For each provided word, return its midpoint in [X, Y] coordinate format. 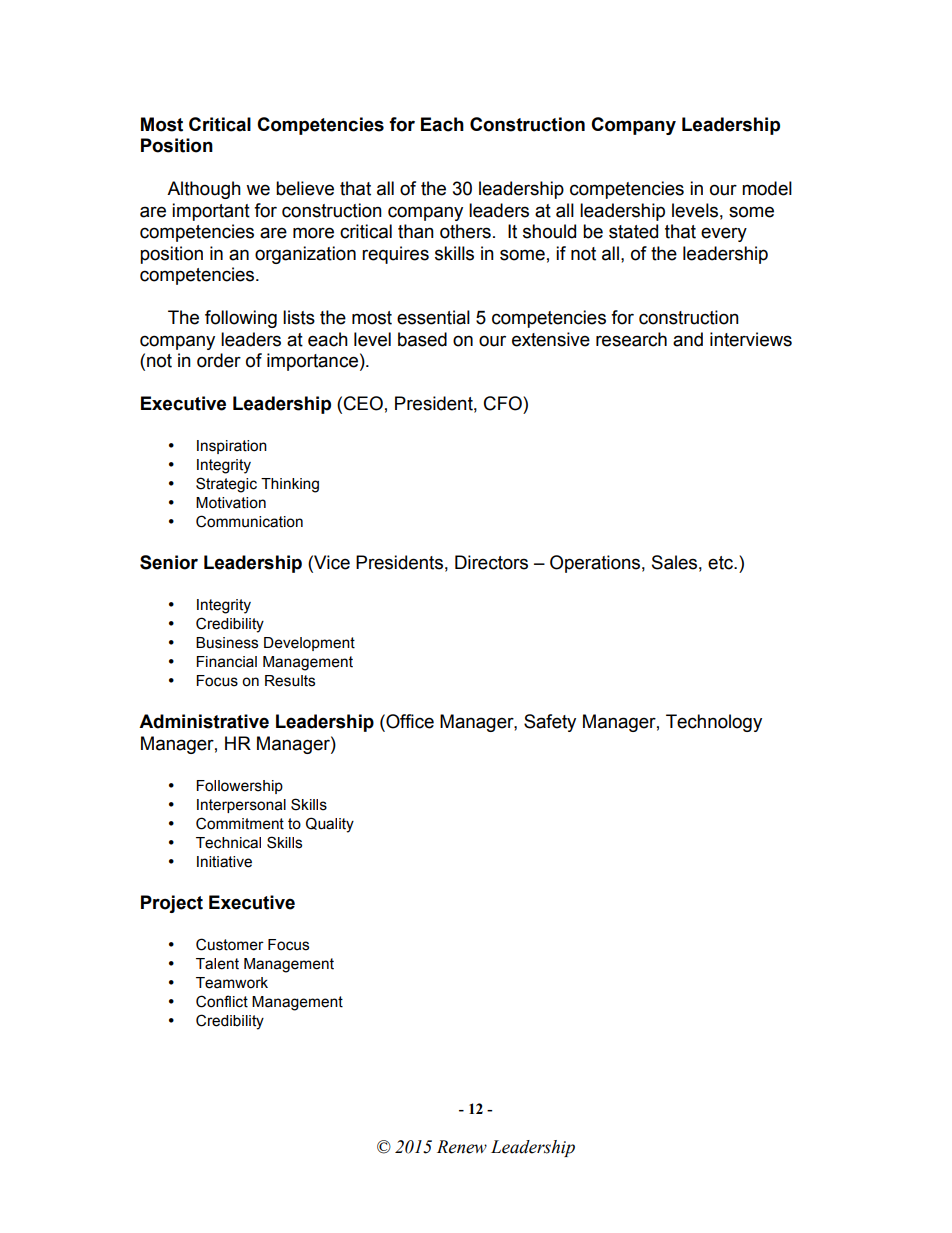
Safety [550, 723]
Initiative [224, 862]
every [724, 234]
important [211, 212]
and [688, 339]
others [465, 231]
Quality [330, 825]
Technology [714, 723]
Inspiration [232, 447]
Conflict [222, 1001]
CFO [504, 403]
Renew [462, 1147]
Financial [226, 662]
